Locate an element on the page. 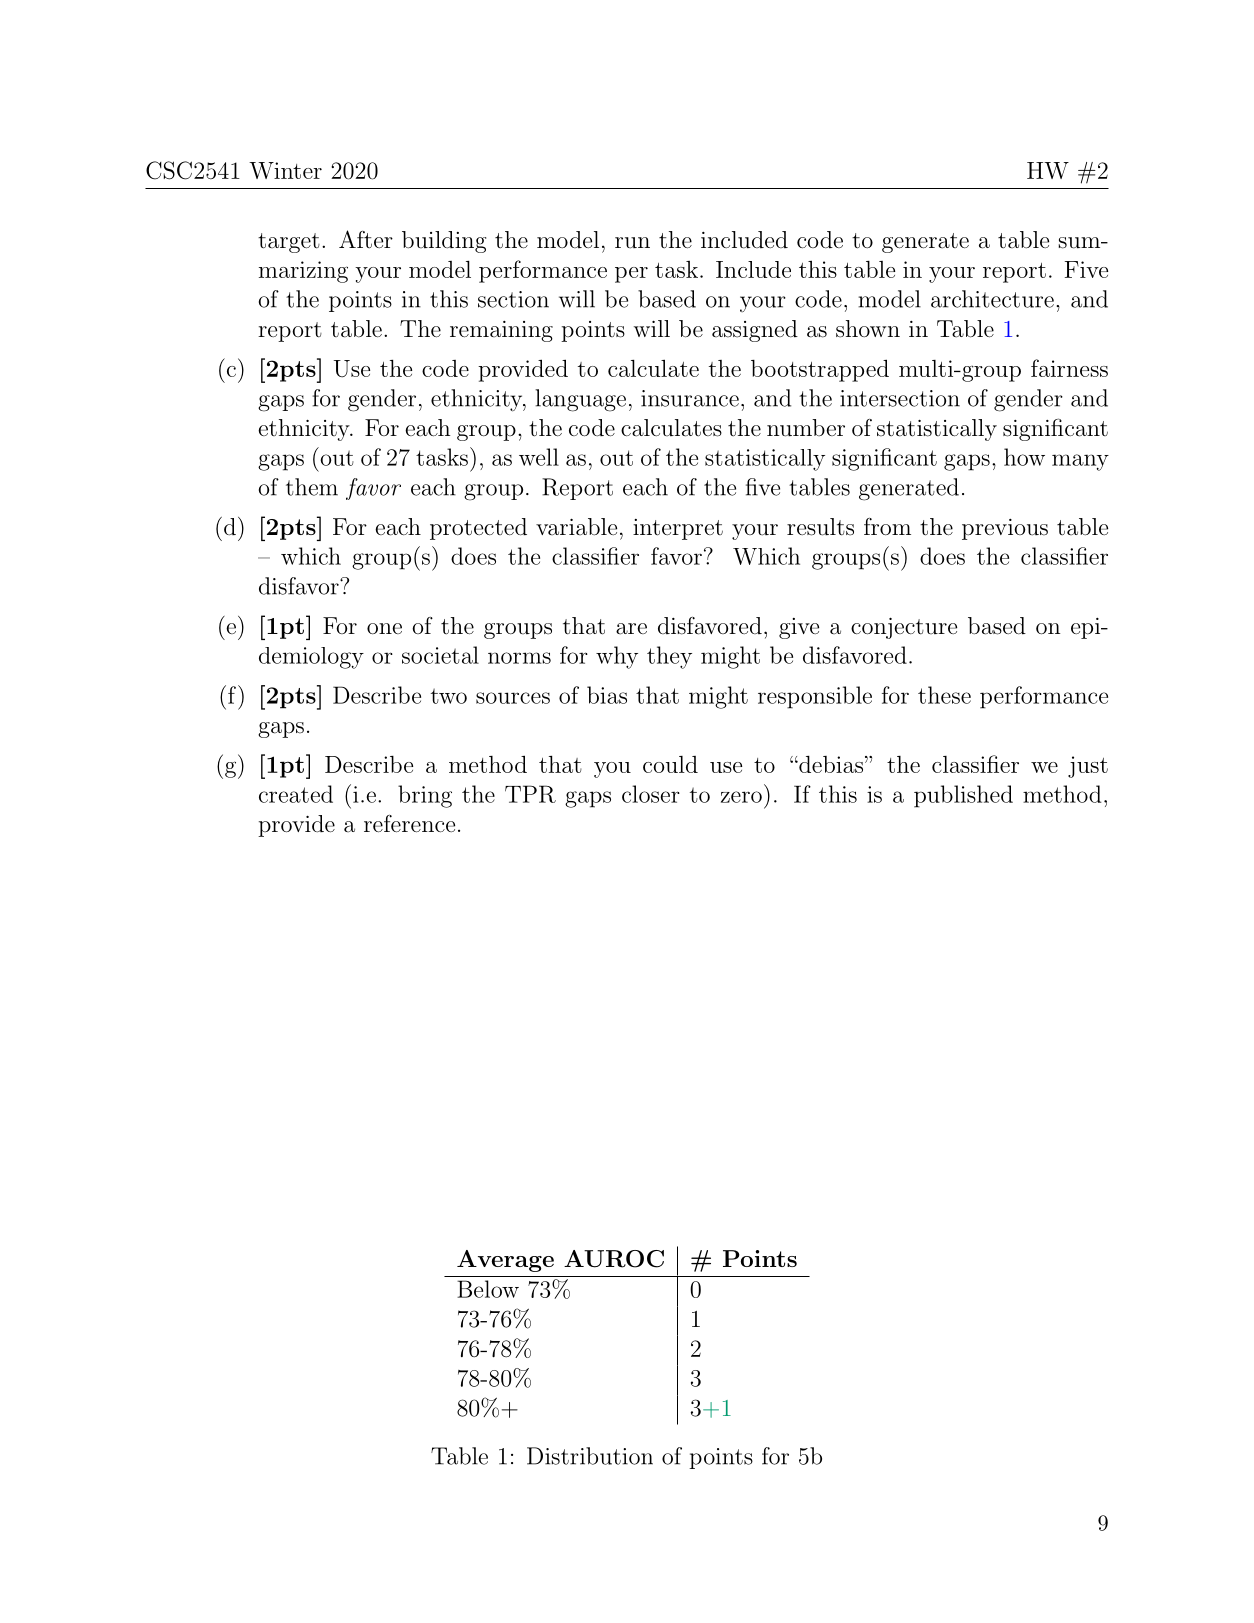 This document has height=1623, width=1254. previous is located at coordinates (1005, 529).
